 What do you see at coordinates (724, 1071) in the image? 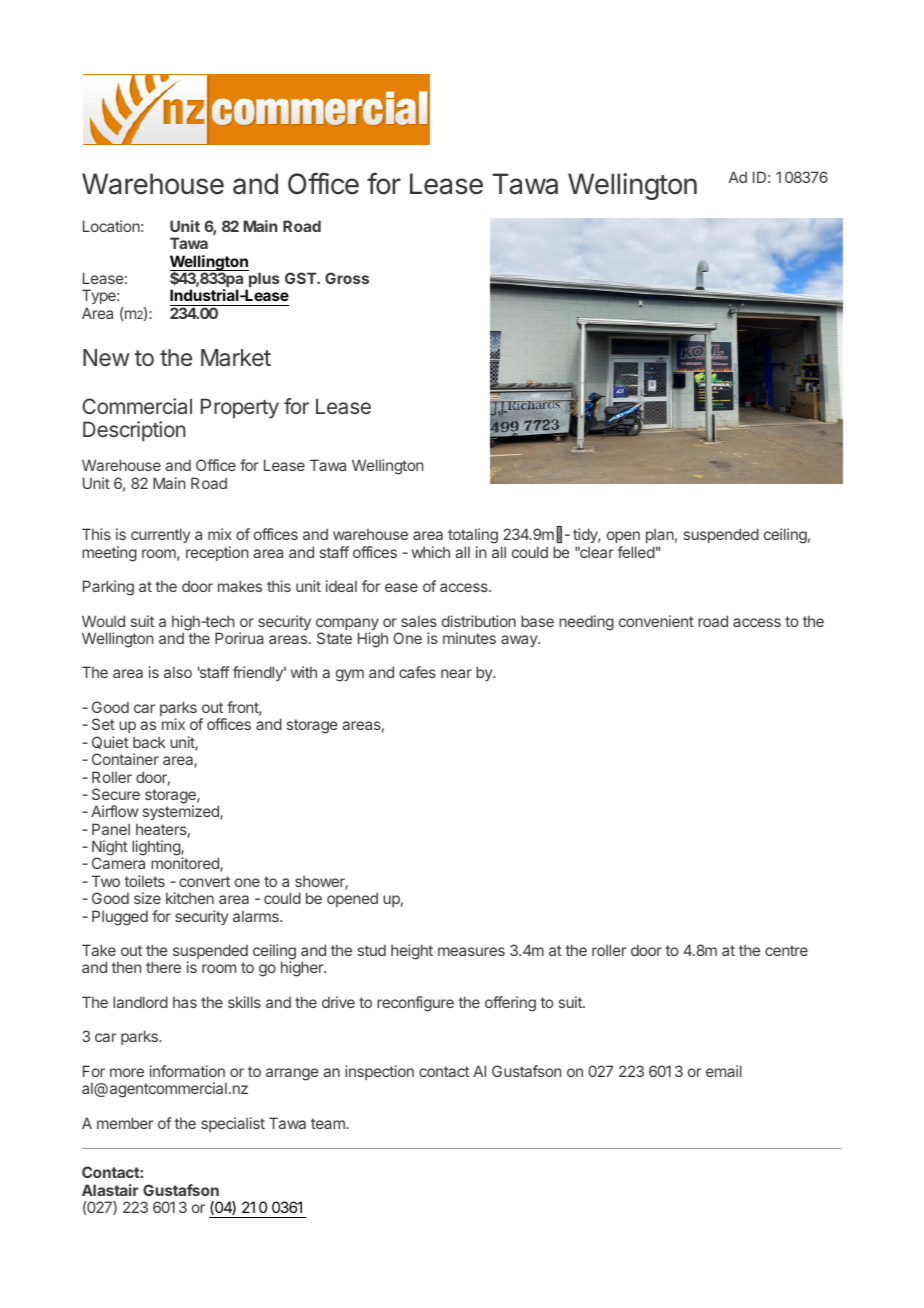
I see `email` at bounding box center [724, 1071].
